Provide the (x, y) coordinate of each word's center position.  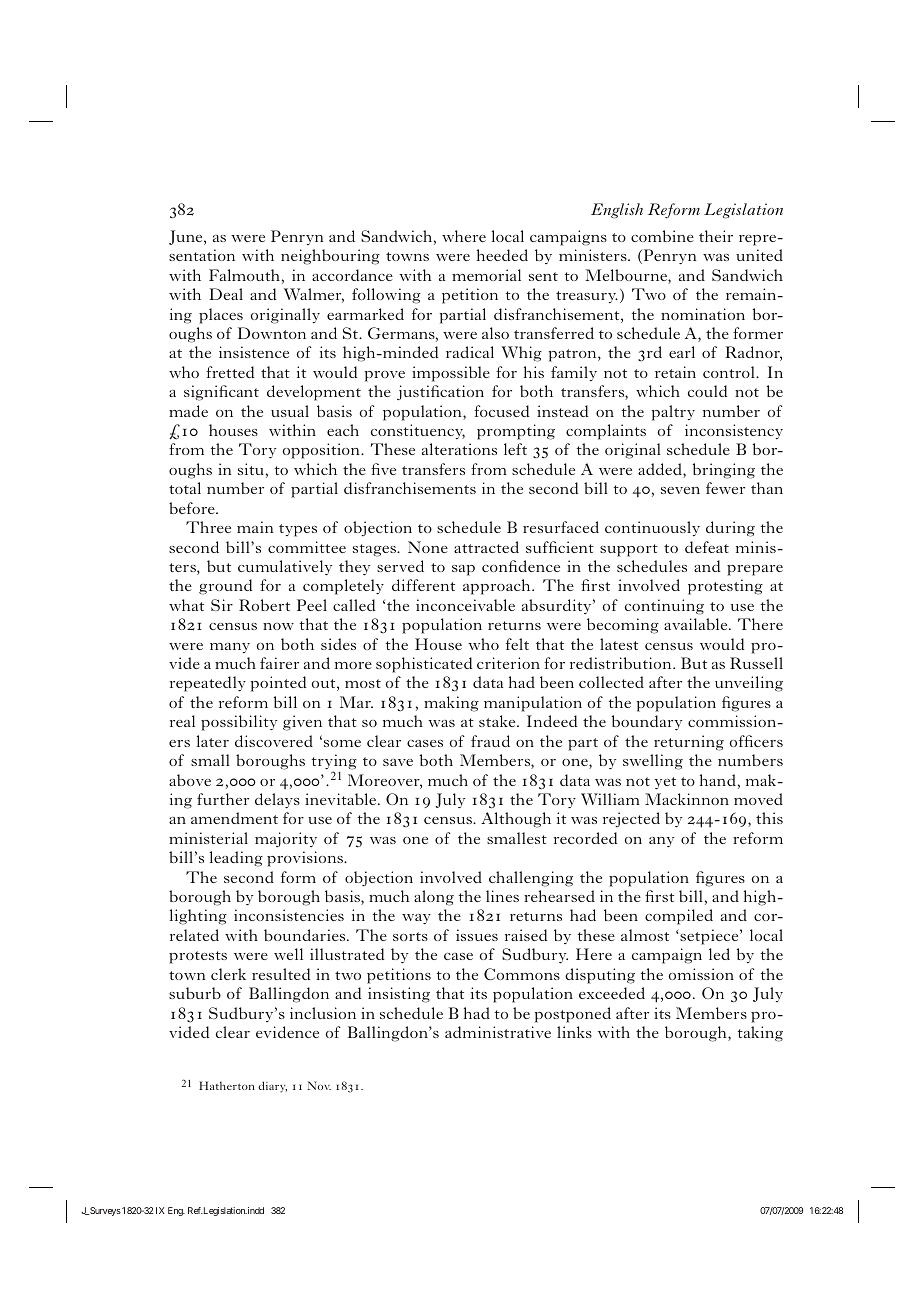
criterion (508, 663)
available (697, 624)
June (187, 237)
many (230, 648)
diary (272, 1087)
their (716, 236)
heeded (502, 255)
